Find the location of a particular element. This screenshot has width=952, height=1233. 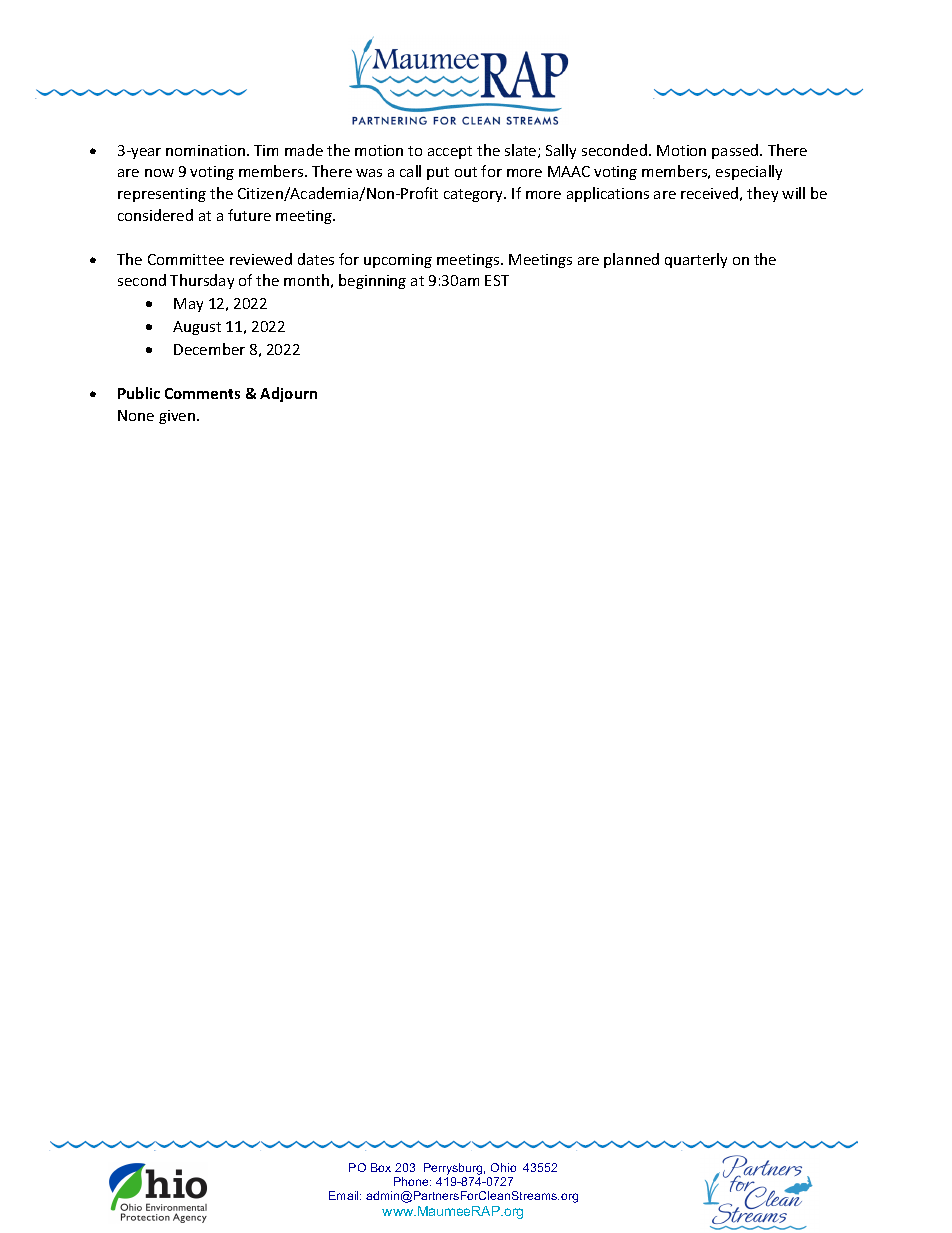

Email is located at coordinates (345, 1195).
